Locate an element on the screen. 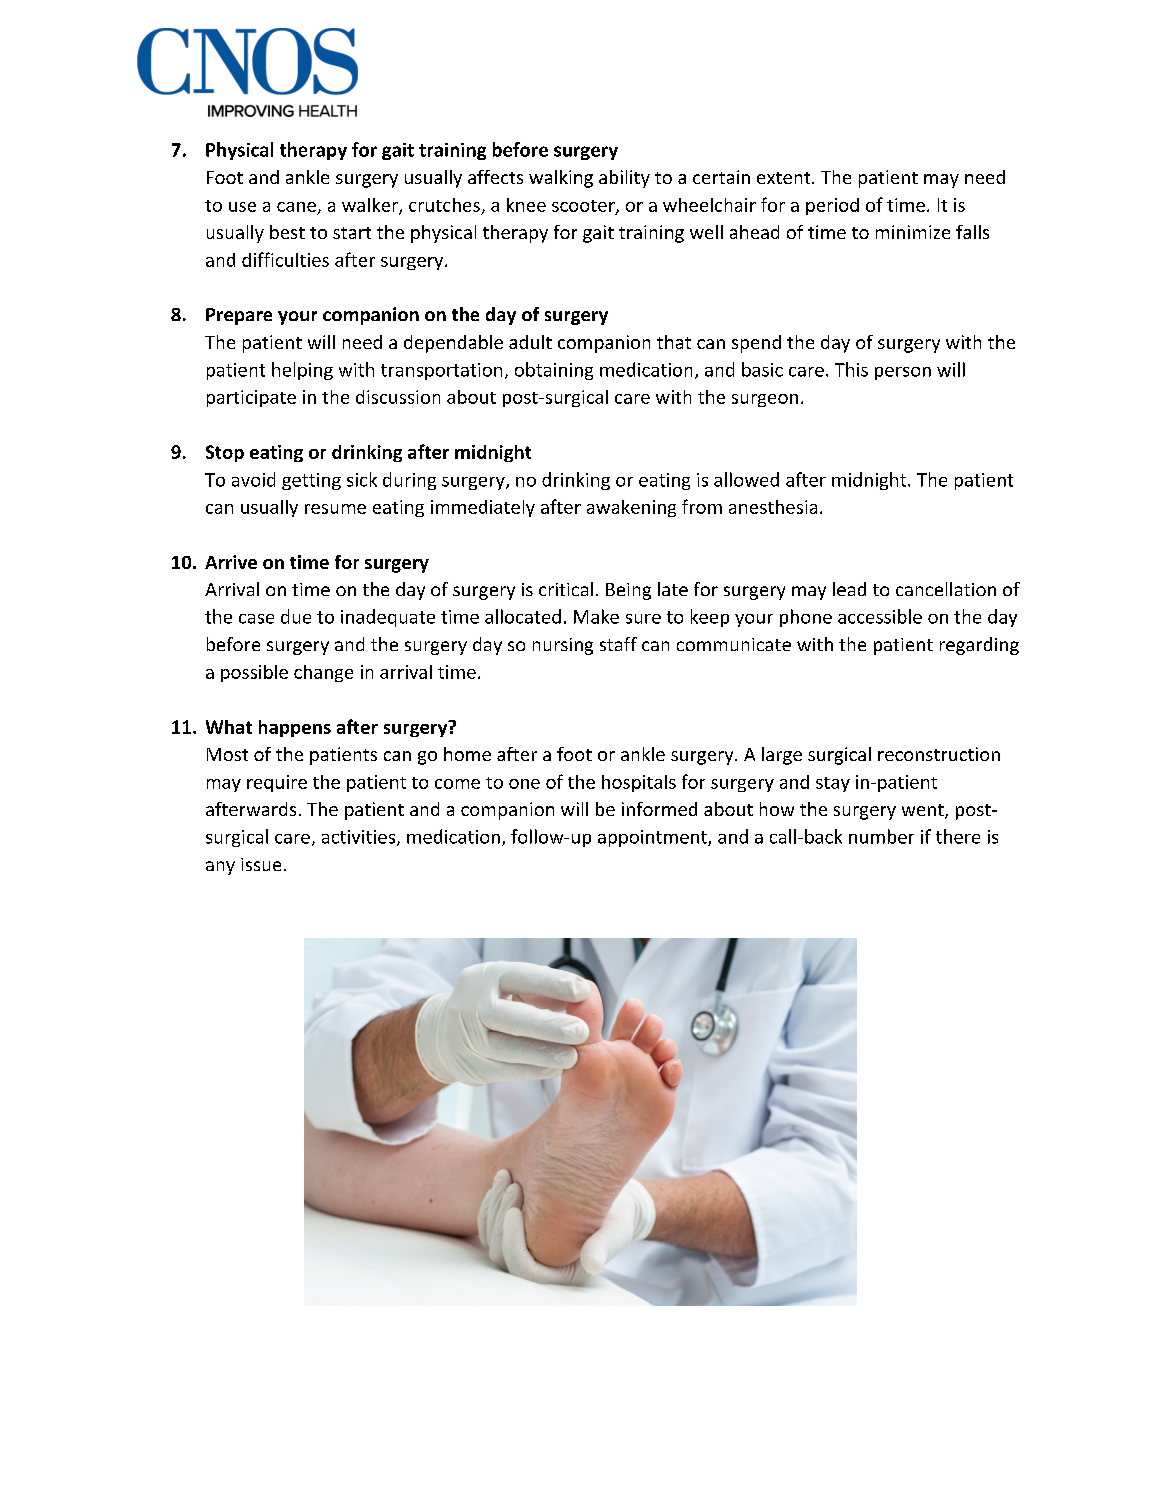 The width and height of the screenshot is (1161, 1502). activities is located at coordinates (358, 837).
